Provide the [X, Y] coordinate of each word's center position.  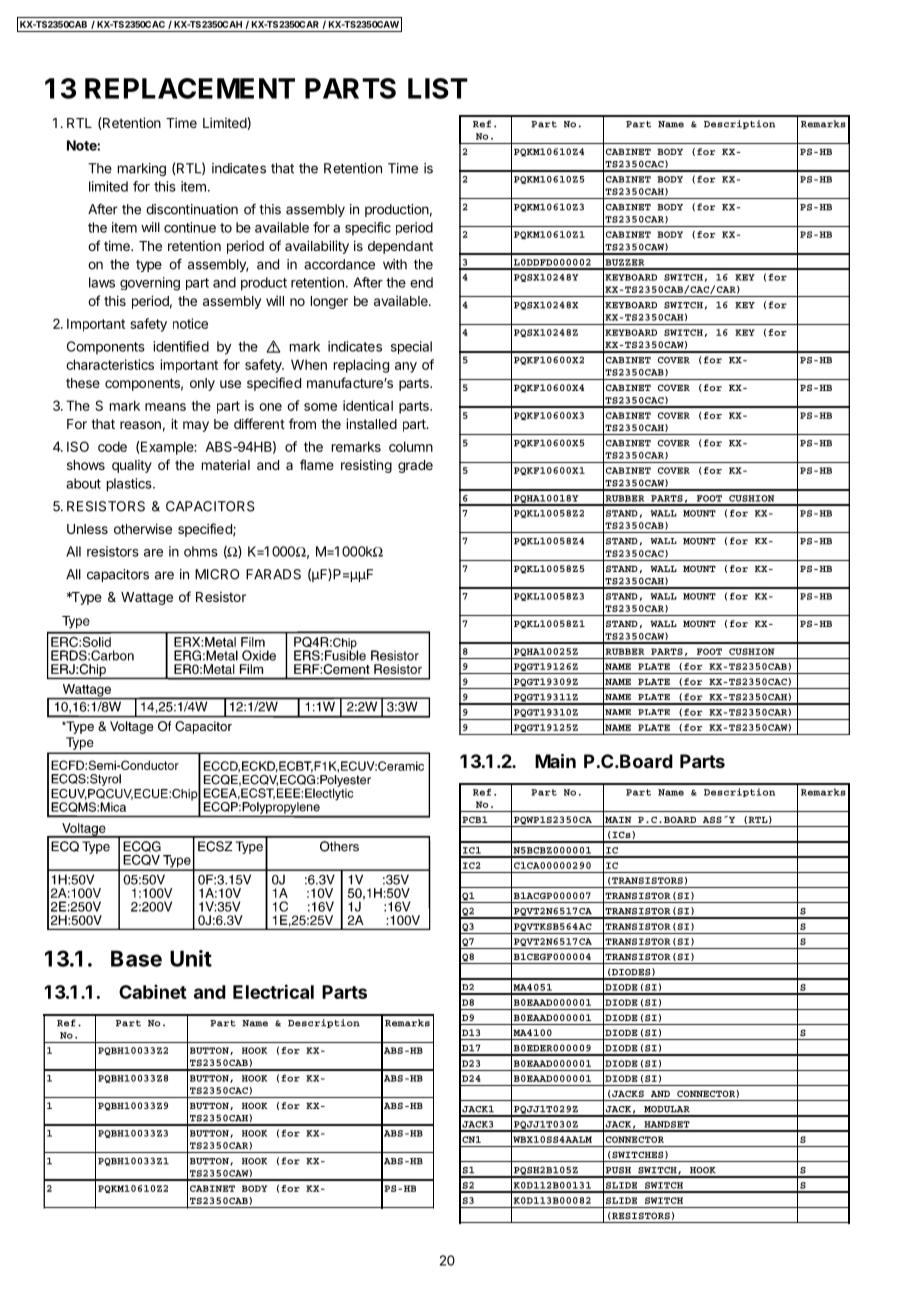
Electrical [273, 991]
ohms [201, 551]
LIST [438, 88]
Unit [191, 958]
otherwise [143, 528]
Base [136, 958]
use [230, 384]
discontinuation [192, 209]
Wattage [147, 598]
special [411, 347]
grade [415, 466]
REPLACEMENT [190, 88]
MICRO [217, 574]
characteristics [110, 364]
